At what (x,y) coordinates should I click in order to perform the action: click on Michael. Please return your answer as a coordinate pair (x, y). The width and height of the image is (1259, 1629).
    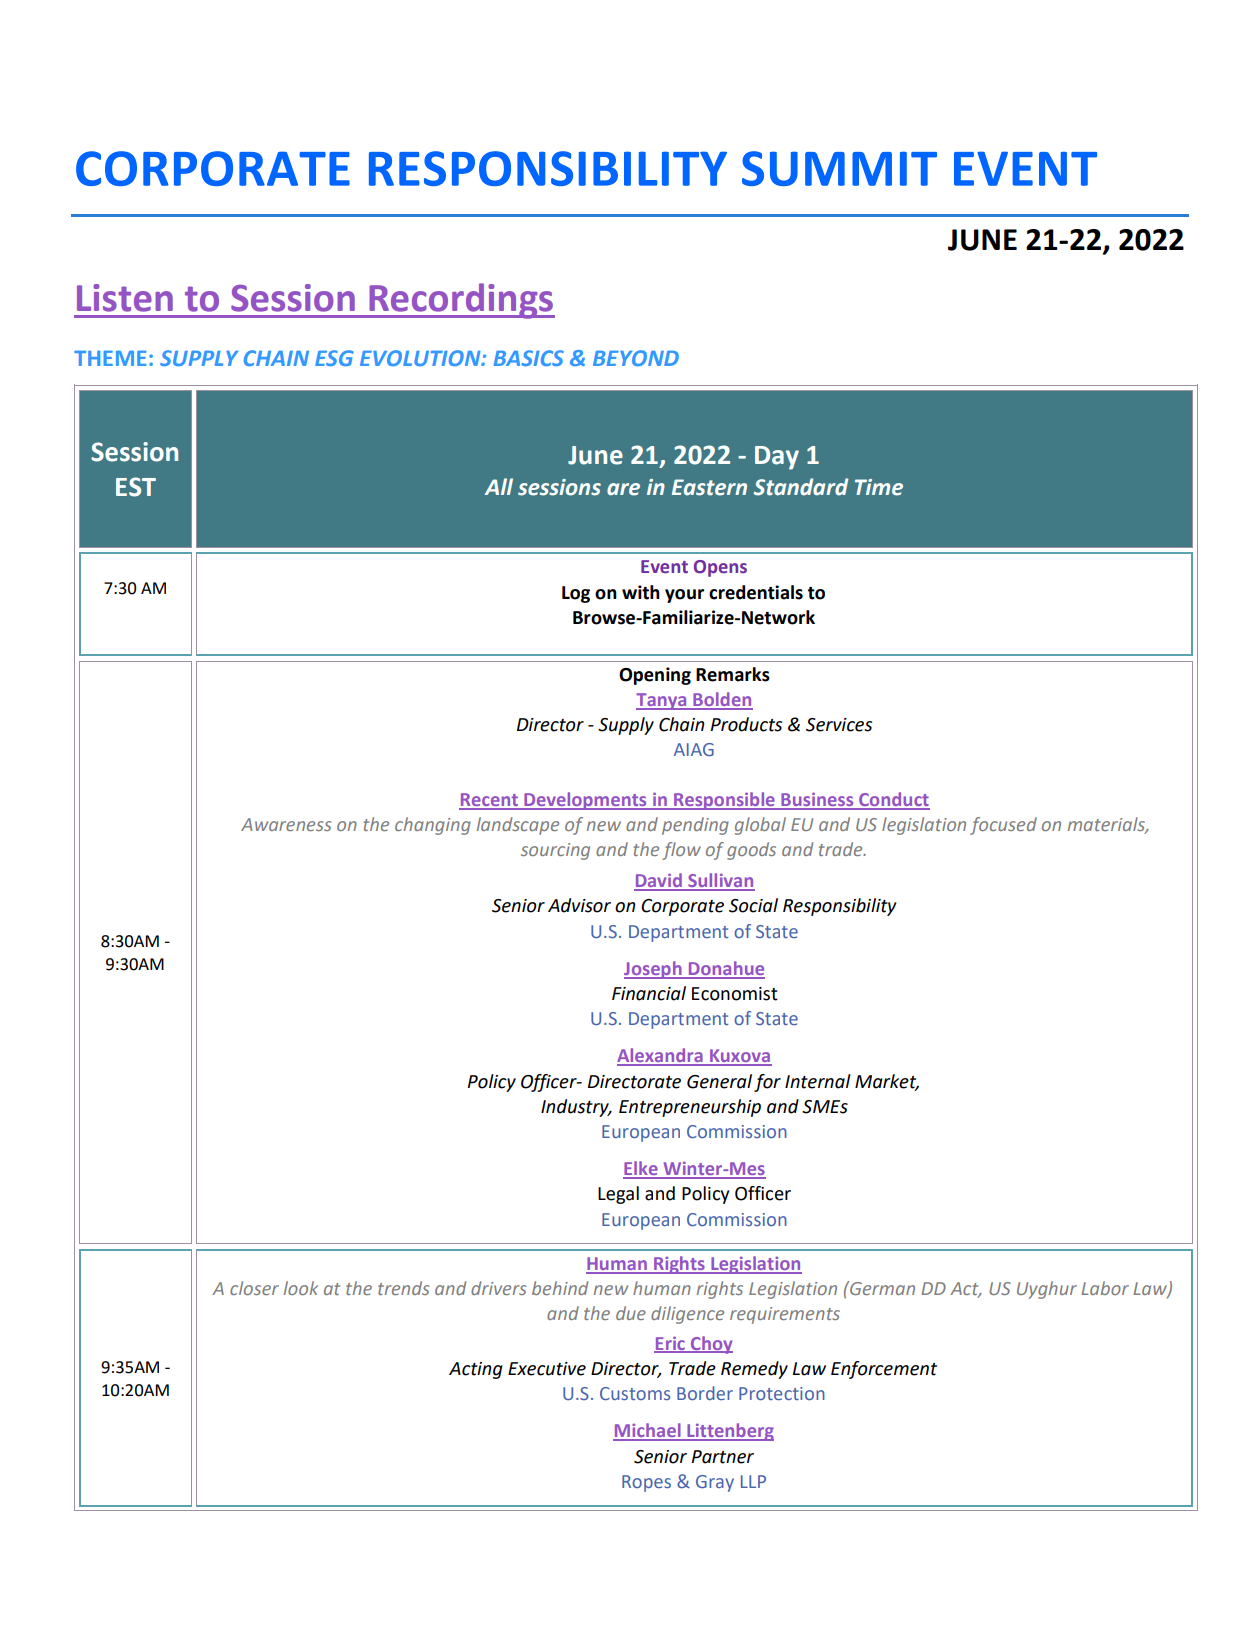
    Looking at the image, I should click on (648, 1431).
